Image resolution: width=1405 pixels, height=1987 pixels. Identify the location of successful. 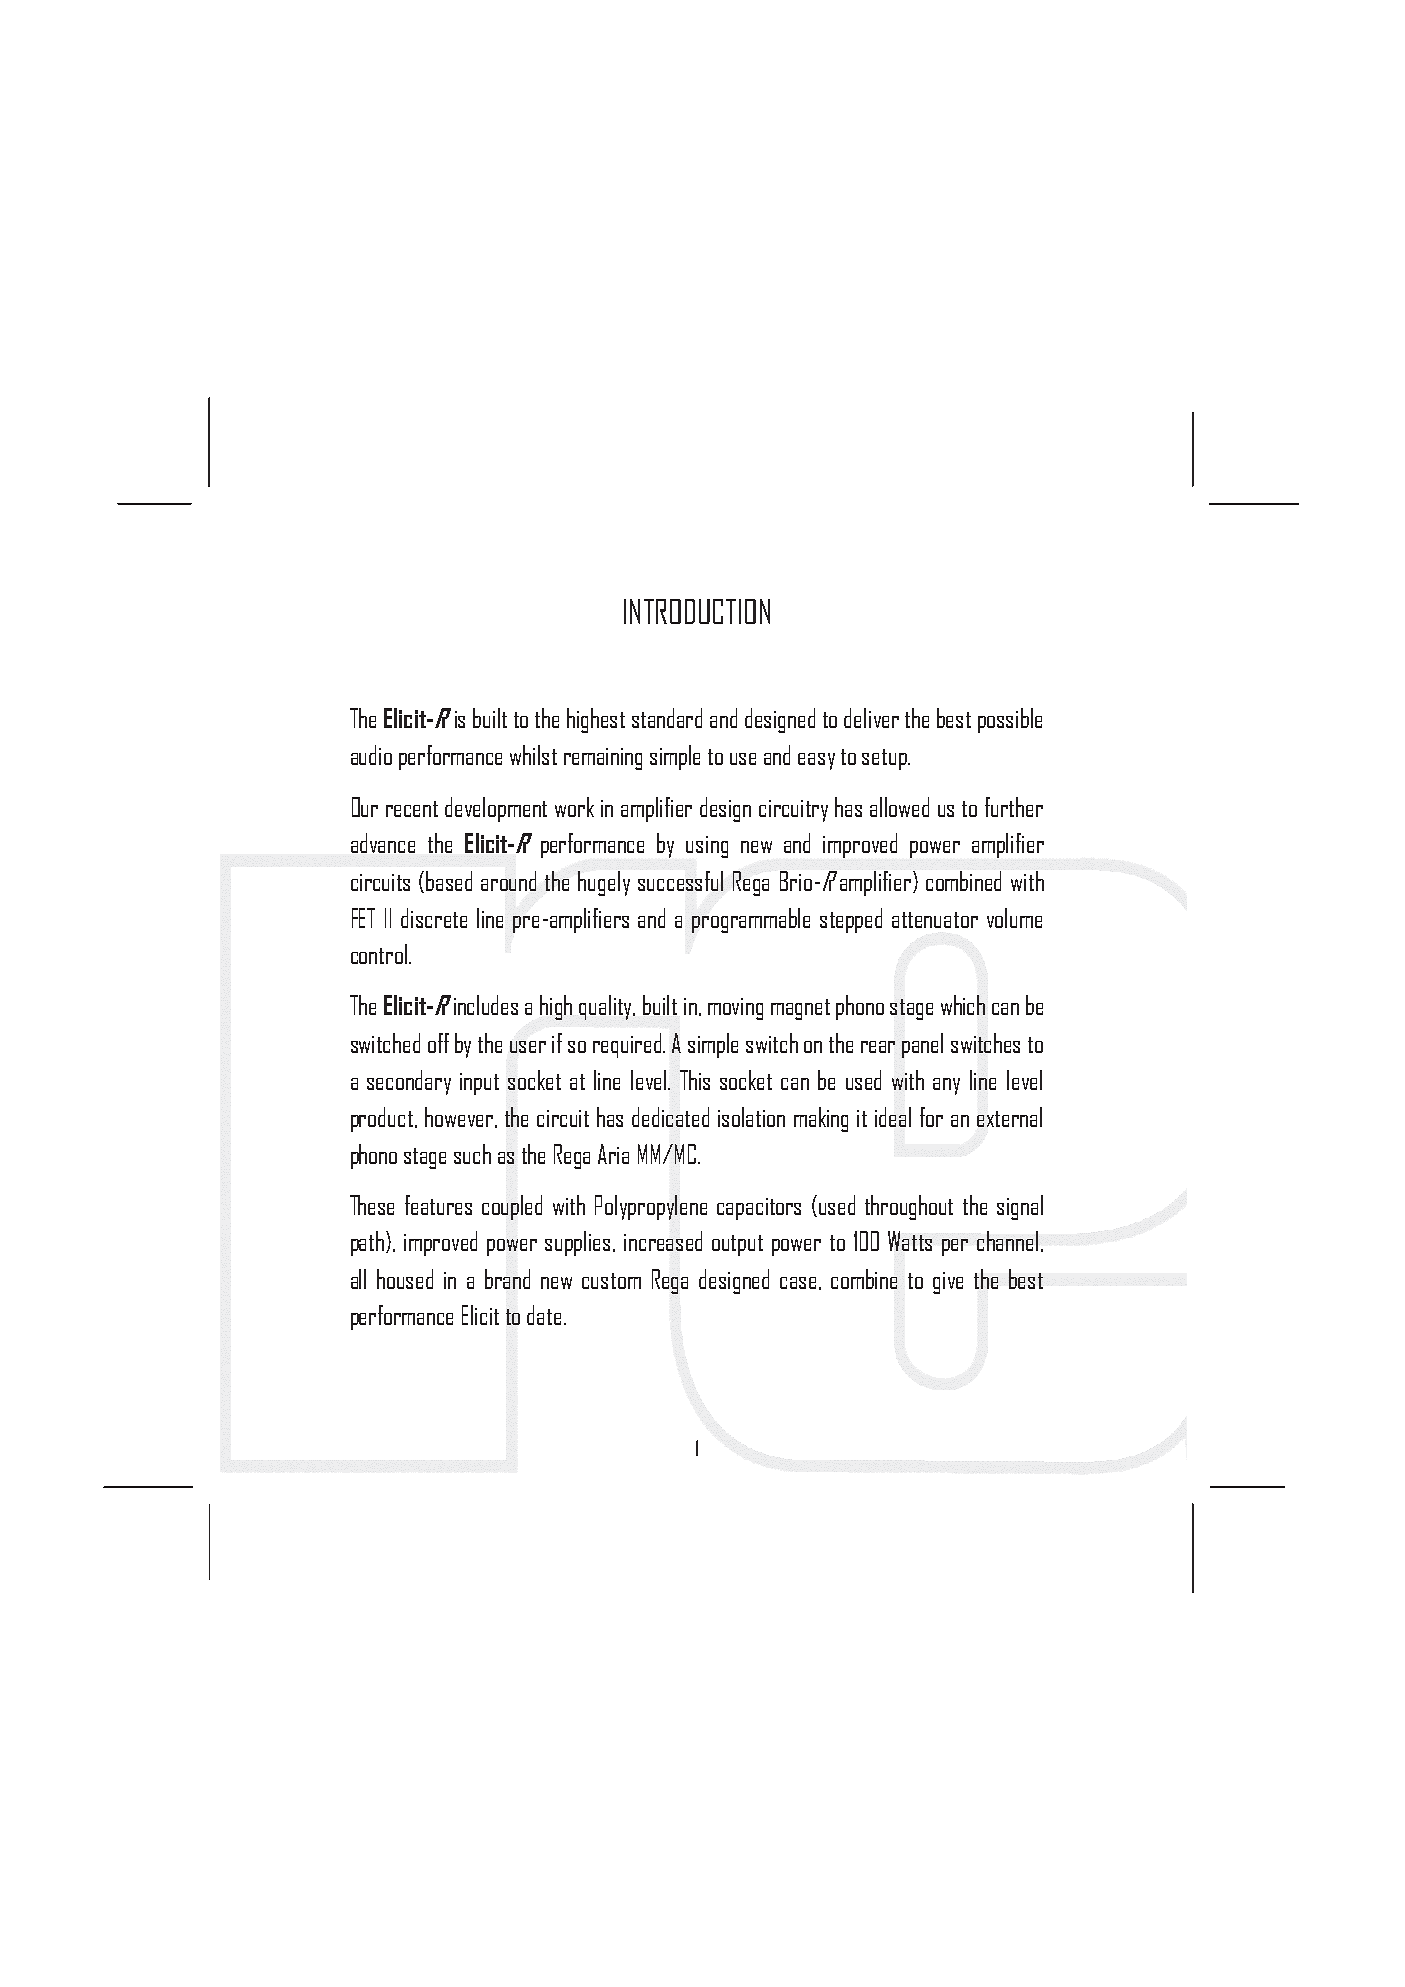
(680, 881).
